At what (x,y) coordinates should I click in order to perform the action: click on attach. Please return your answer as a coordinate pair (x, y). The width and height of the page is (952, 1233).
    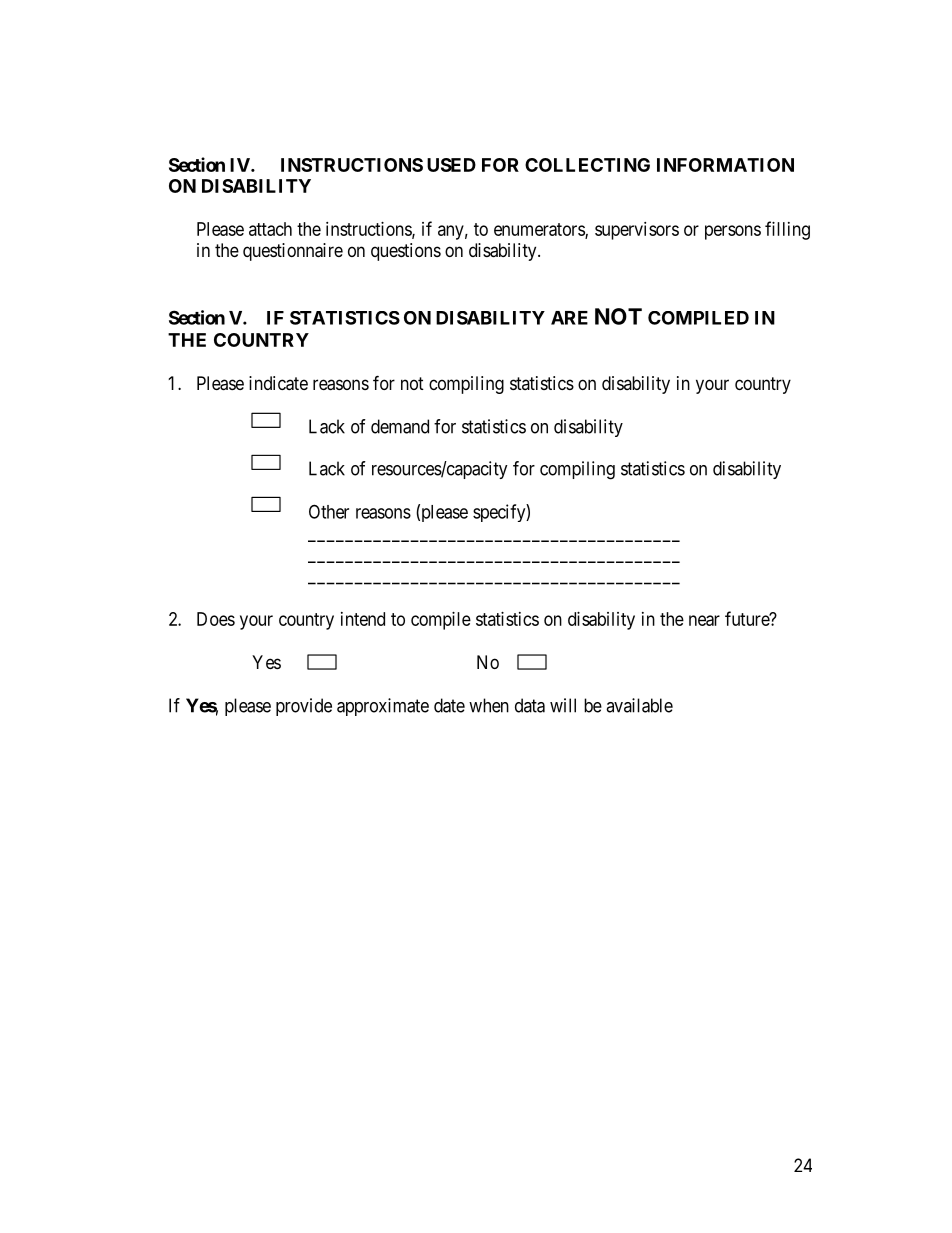
    Looking at the image, I should click on (270, 229).
